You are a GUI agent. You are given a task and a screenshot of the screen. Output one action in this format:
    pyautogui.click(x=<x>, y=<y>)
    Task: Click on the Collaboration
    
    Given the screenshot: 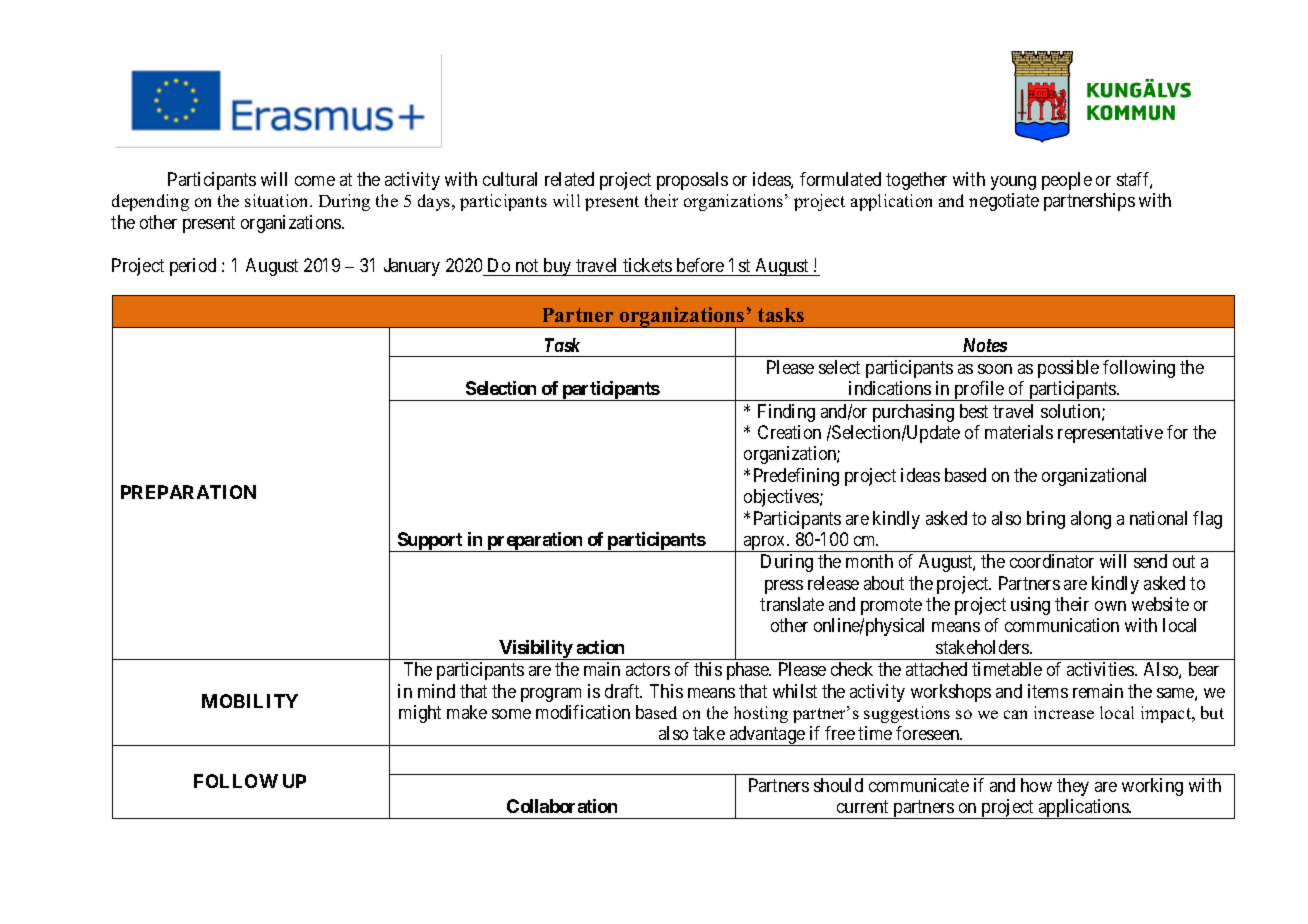 What is the action you would take?
    pyautogui.click(x=562, y=806)
